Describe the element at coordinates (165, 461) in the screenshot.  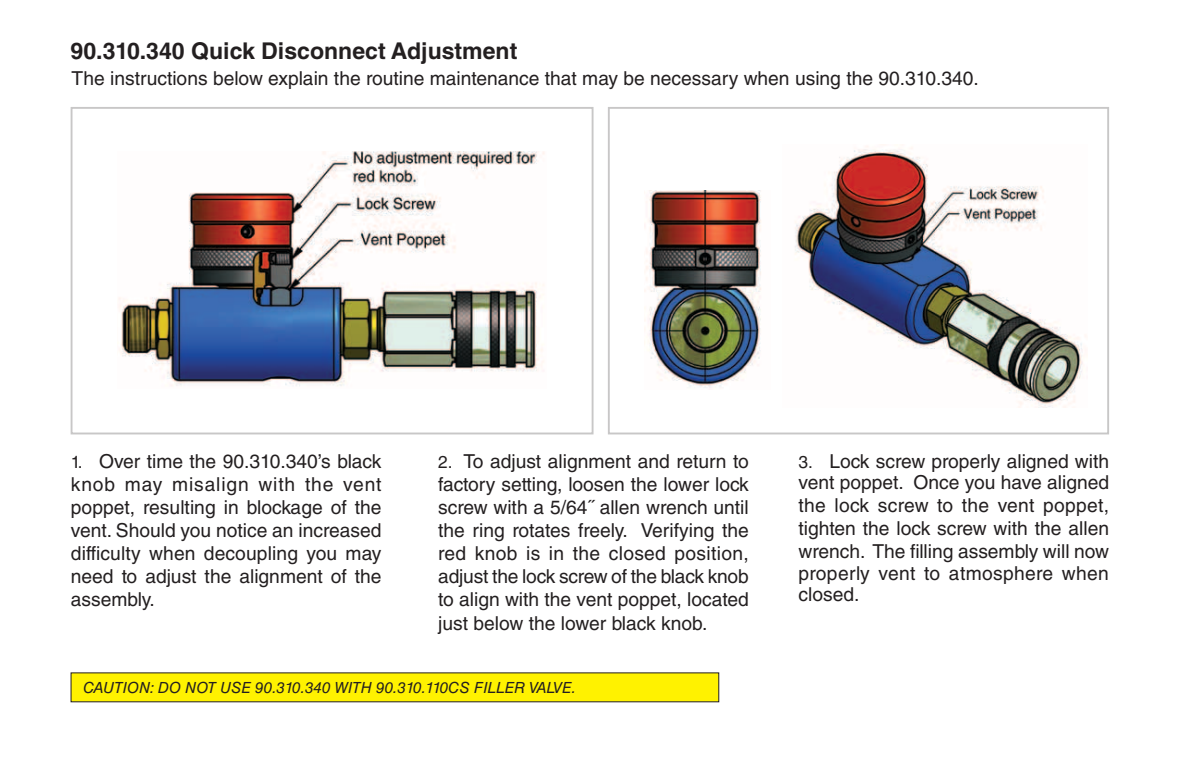
I see `time` at that location.
